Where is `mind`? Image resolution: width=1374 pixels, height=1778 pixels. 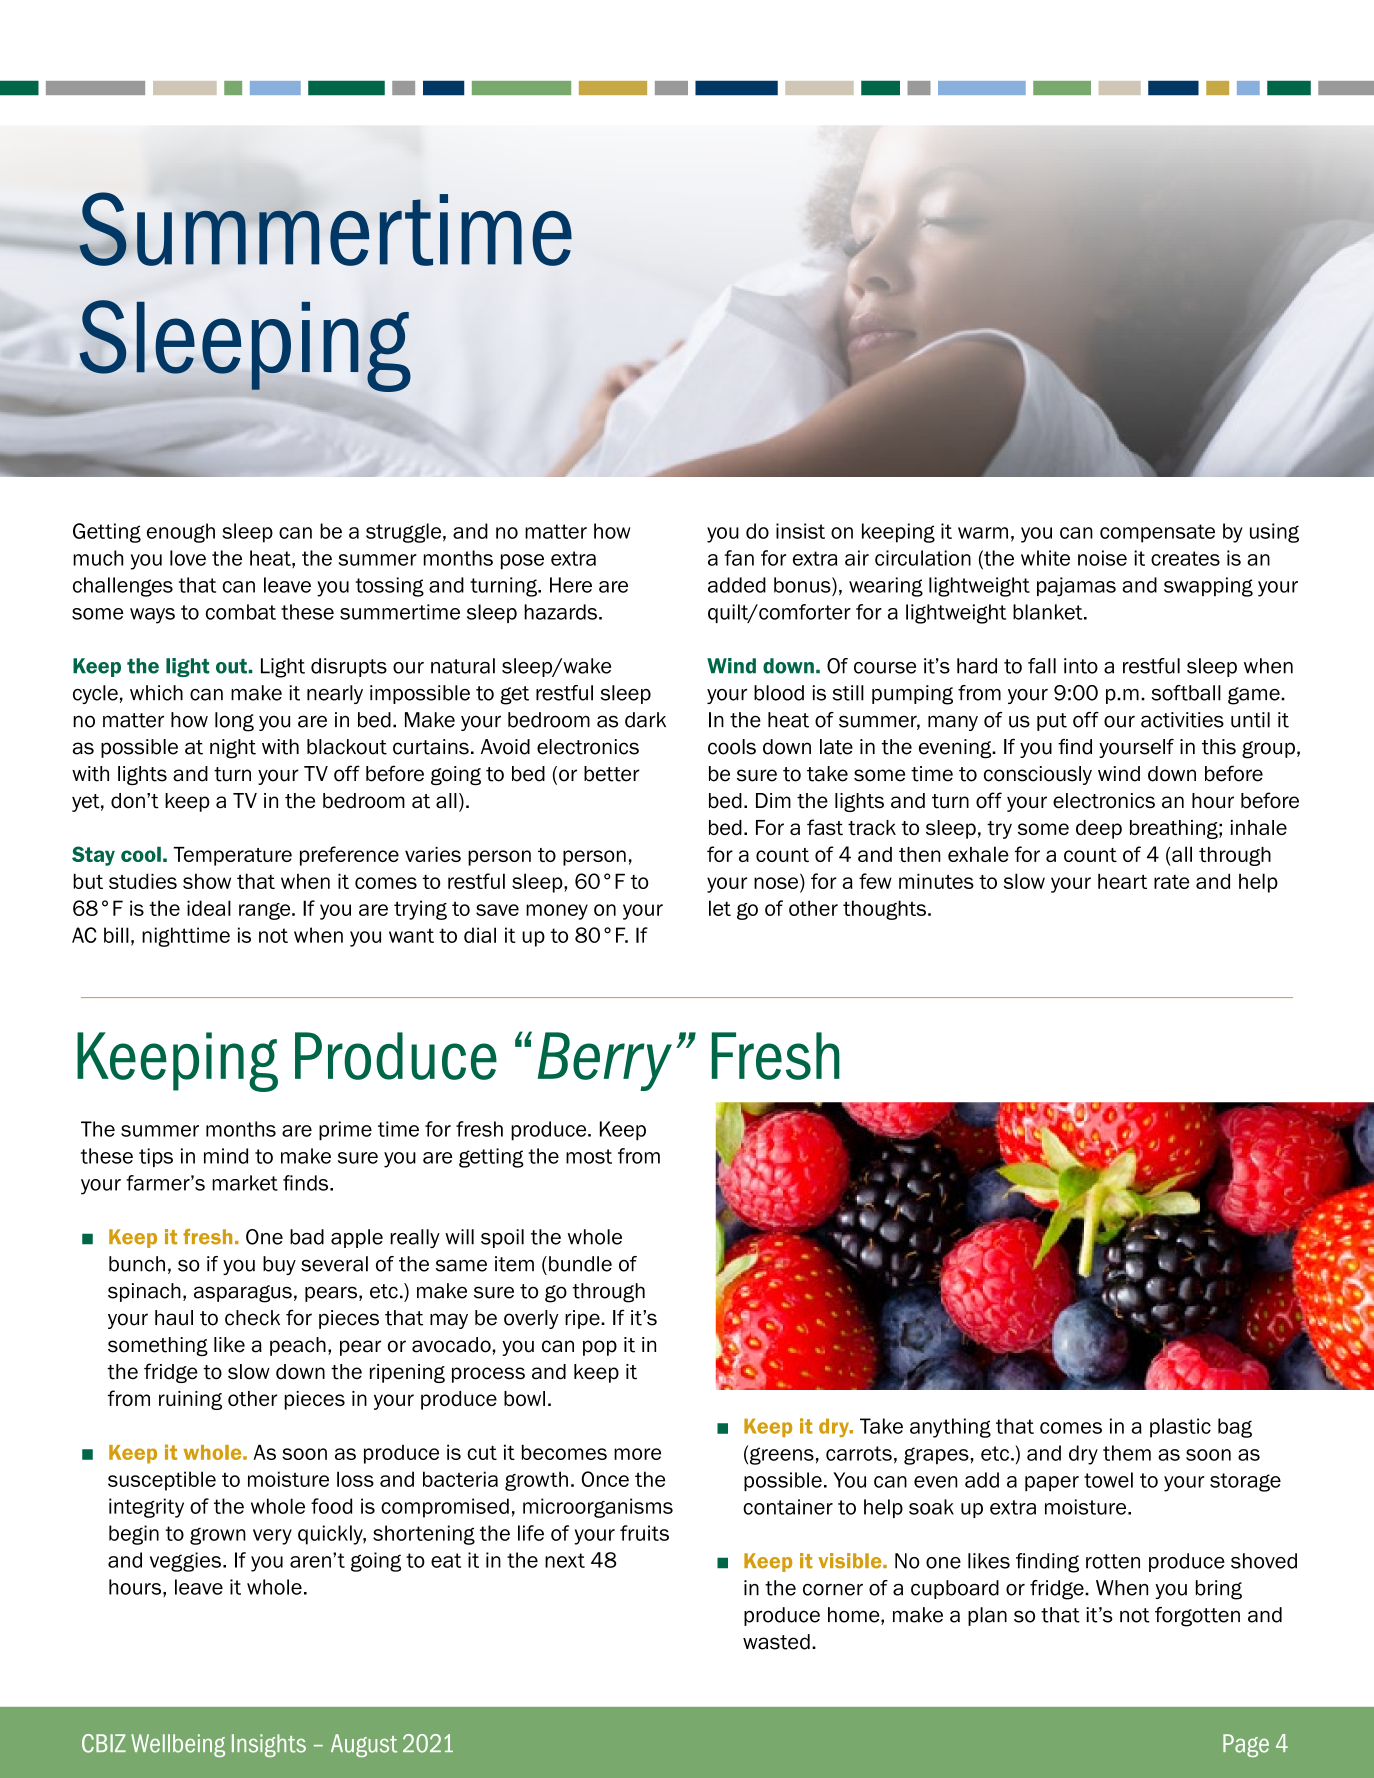
mind is located at coordinates (226, 1156).
